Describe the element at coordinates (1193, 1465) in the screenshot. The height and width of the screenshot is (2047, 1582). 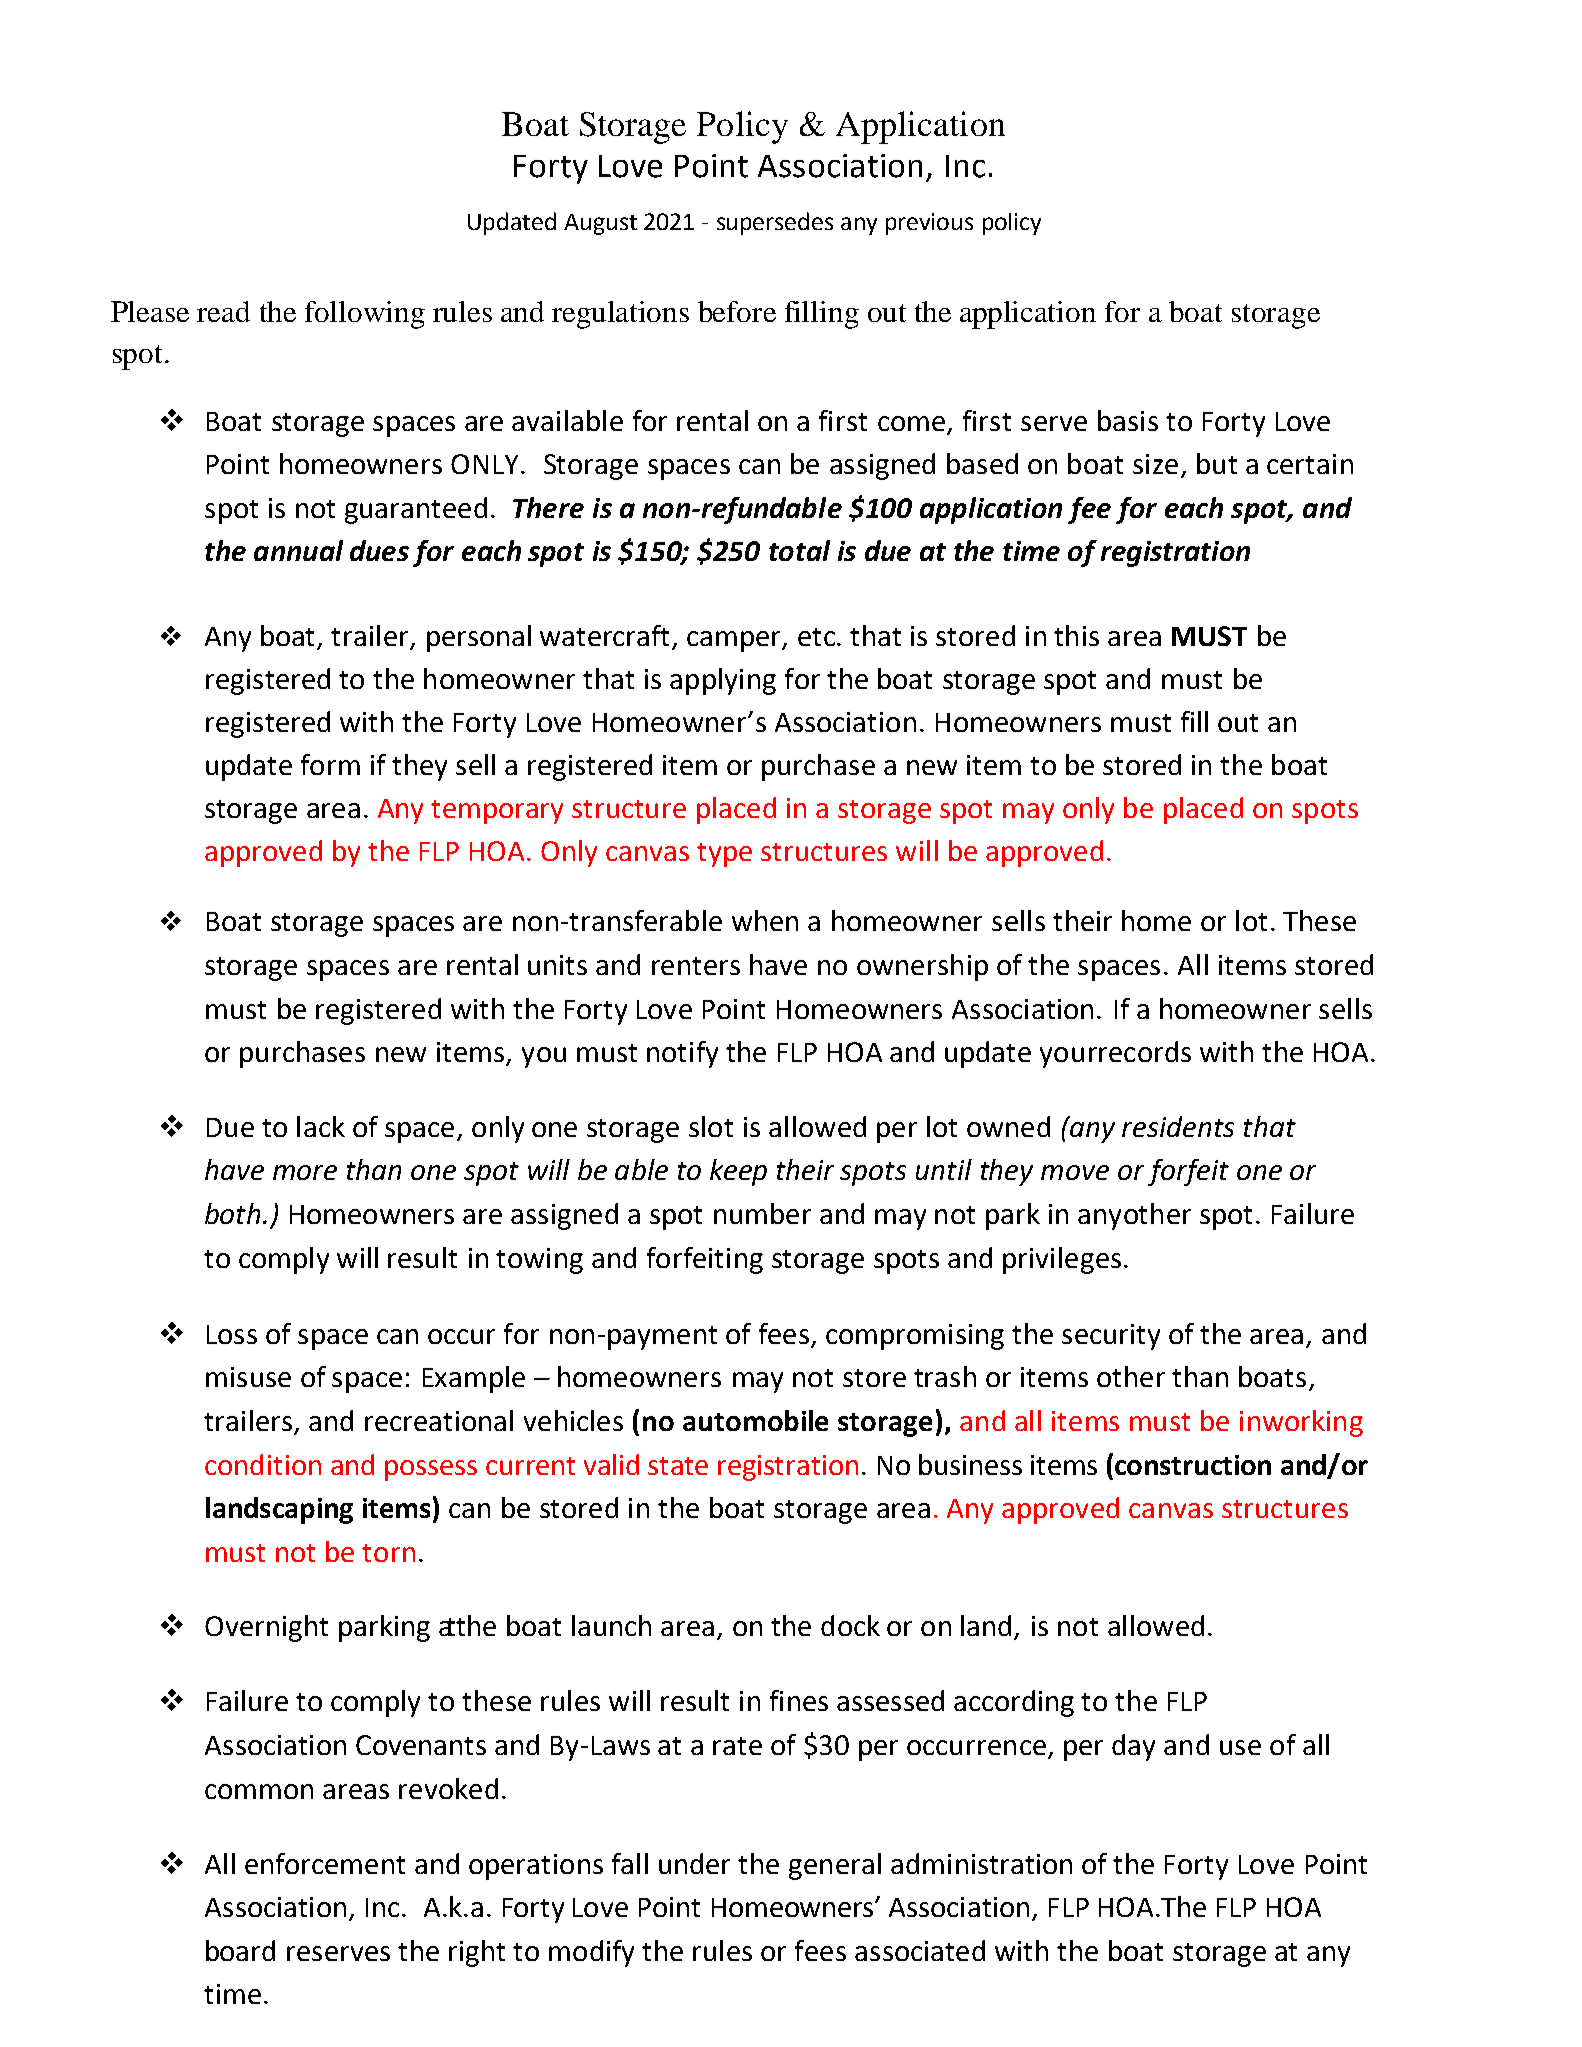
I see `construction` at that location.
